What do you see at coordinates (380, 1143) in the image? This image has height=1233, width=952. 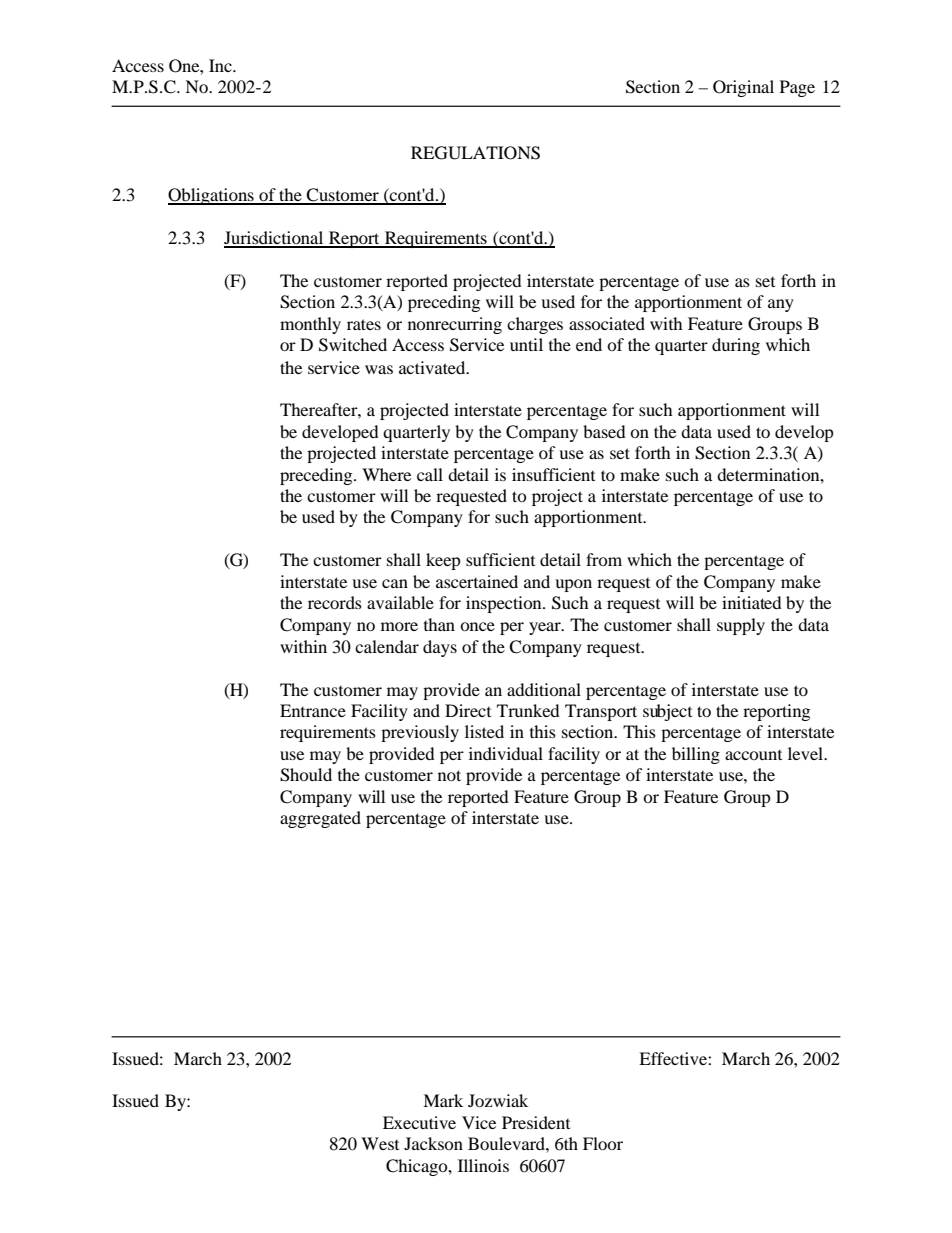 I see `West` at bounding box center [380, 1143].
